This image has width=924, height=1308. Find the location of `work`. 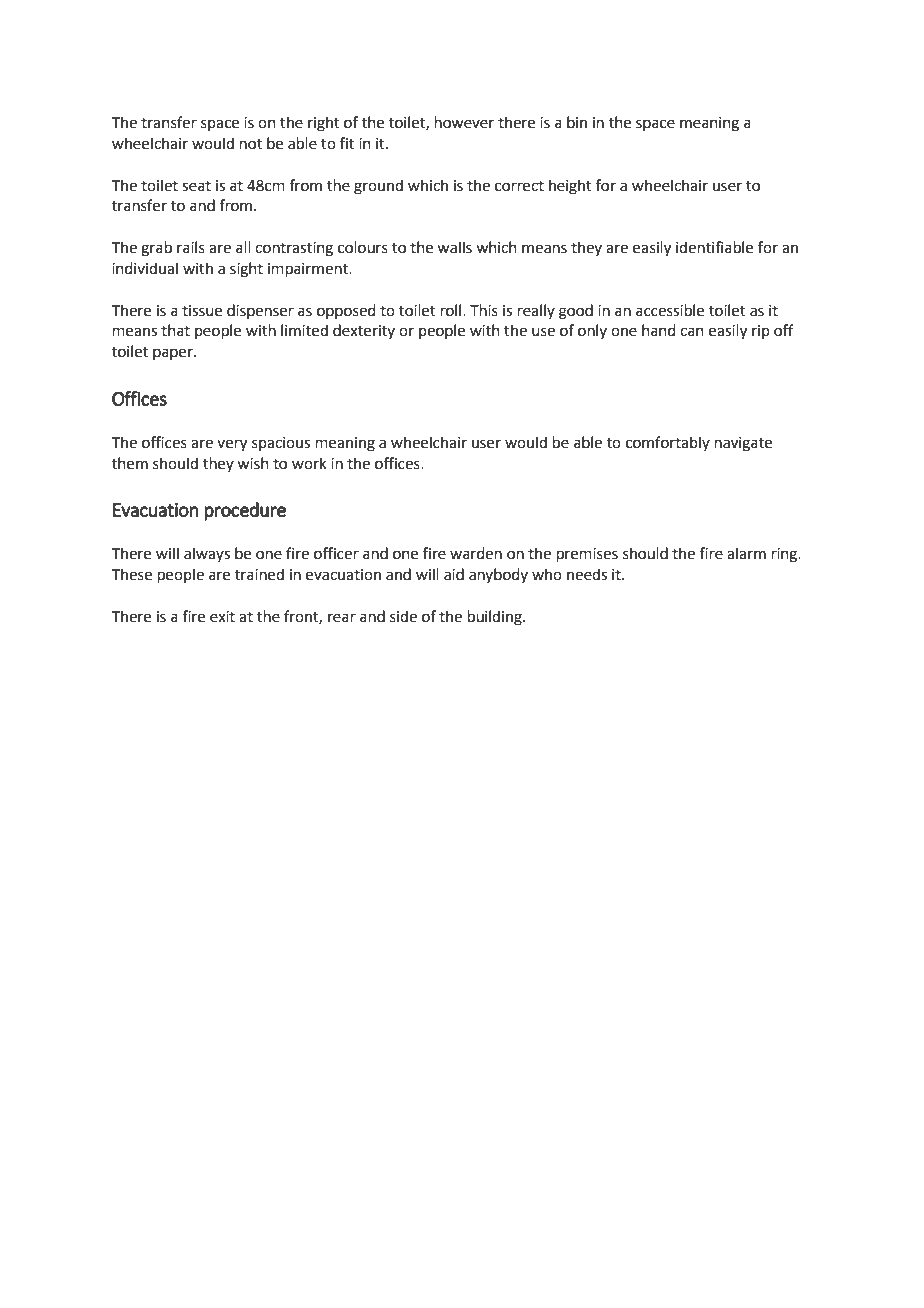

work is located at coordinates (309, 463).
